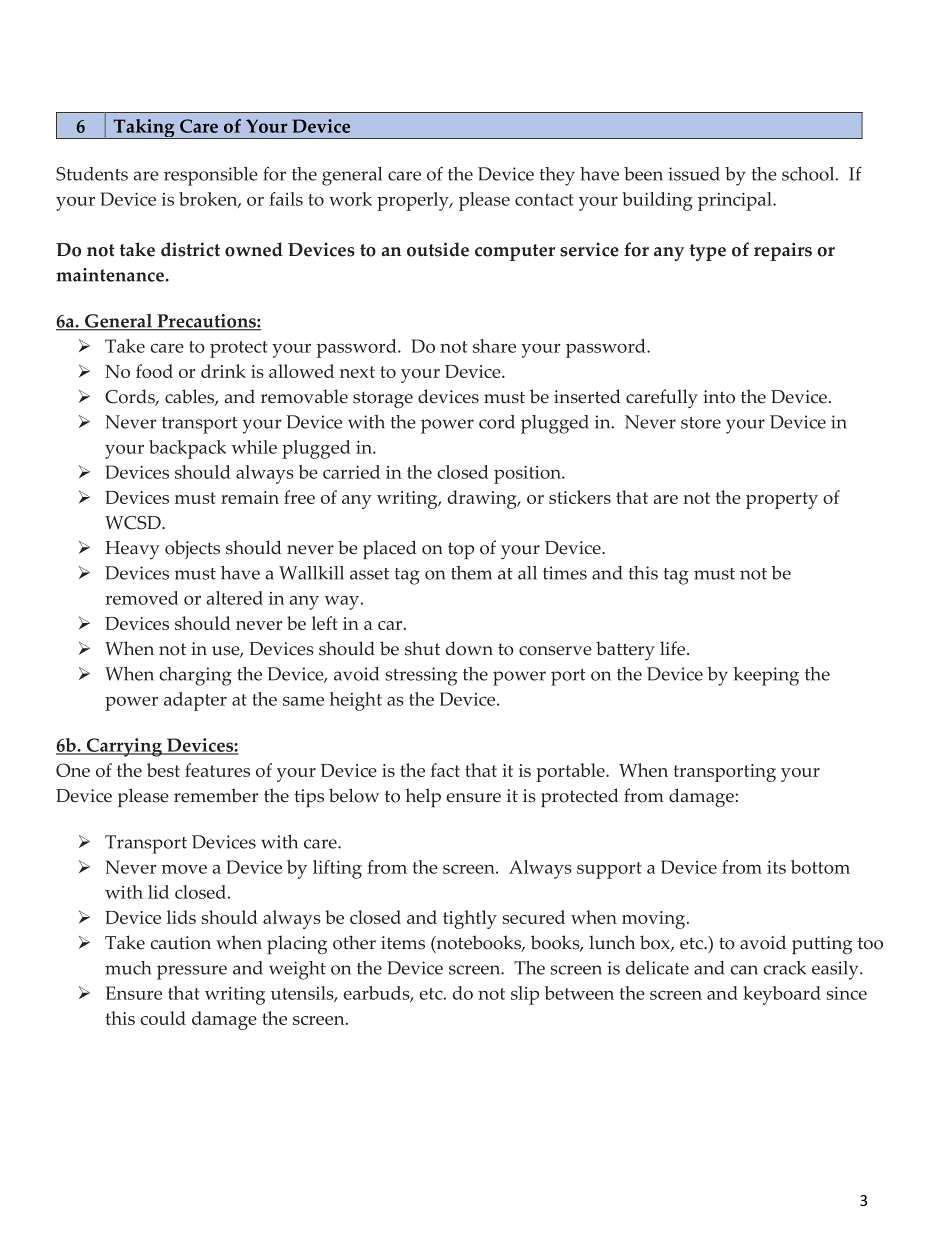 The image size is (952, 1233). What do you see at coordinates (195, 701) in the image?
I see `adapter` at bounding box center [195, 701].
